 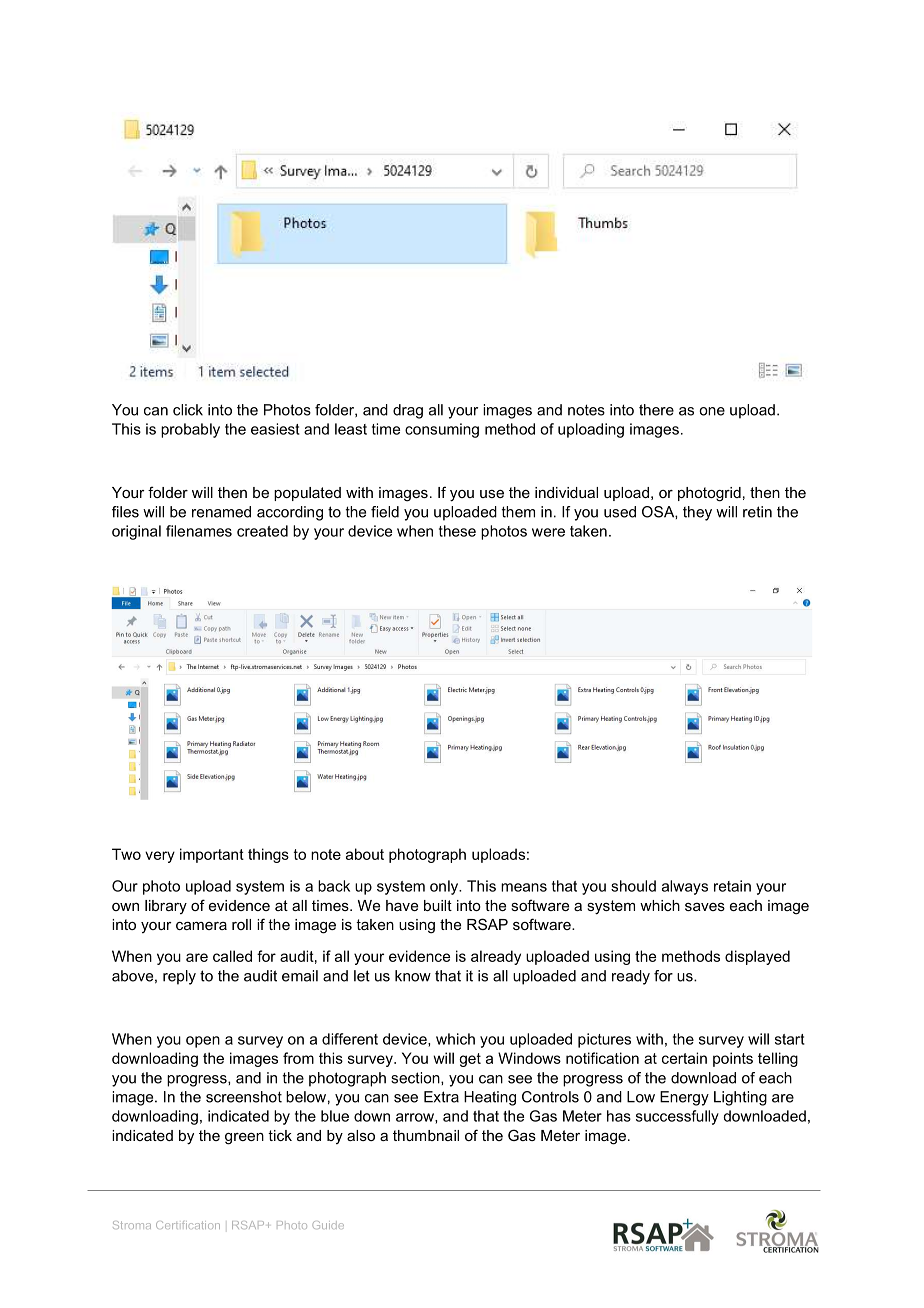 What do you see at coordinates (365, 854) in the screenshot?
I see `about` at bounding box center [365, 854].
